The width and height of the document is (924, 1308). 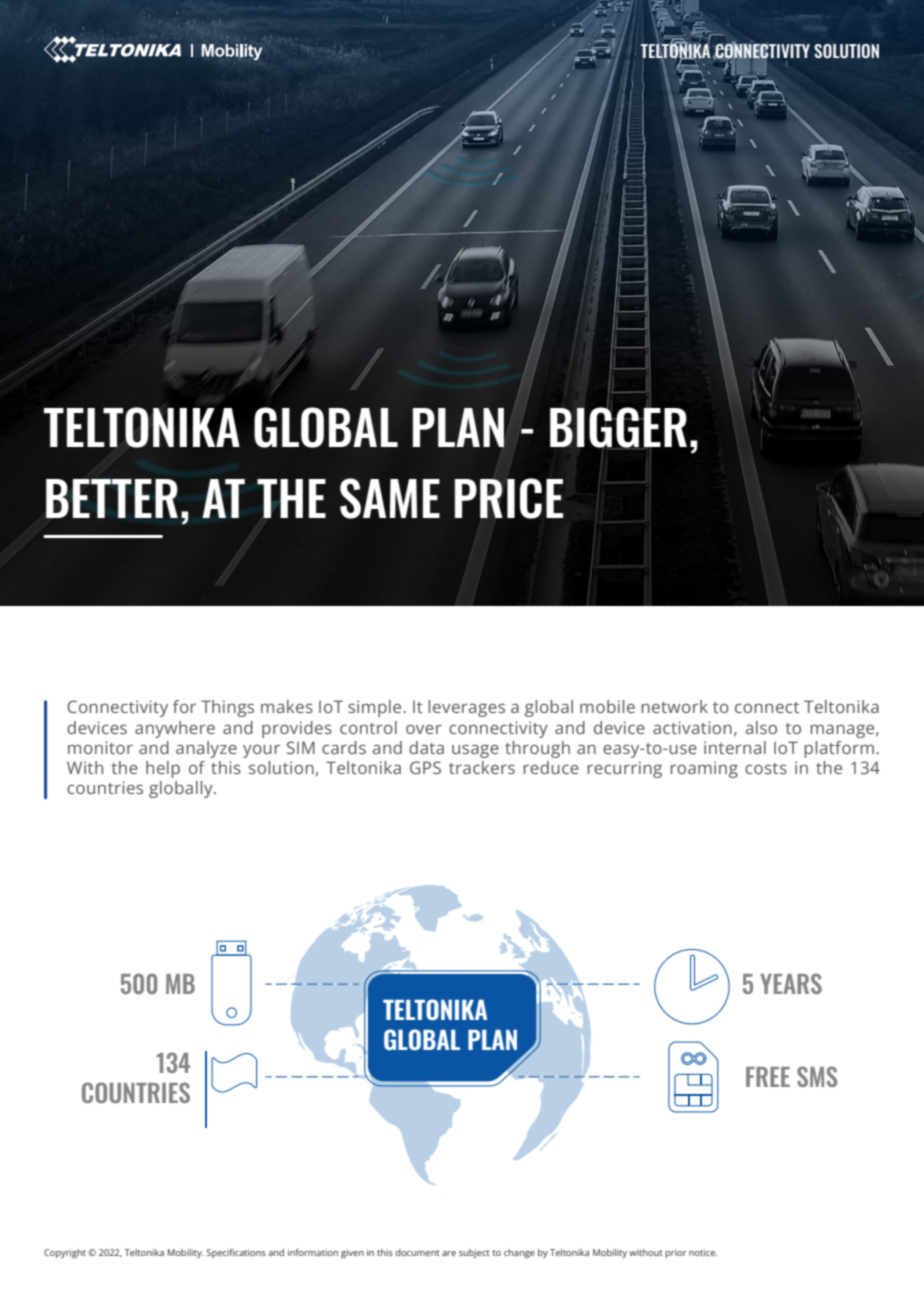 What do you see at coordinates (791, 983) in the document?
I see `YEARS` at bounding box center [791, 983].
